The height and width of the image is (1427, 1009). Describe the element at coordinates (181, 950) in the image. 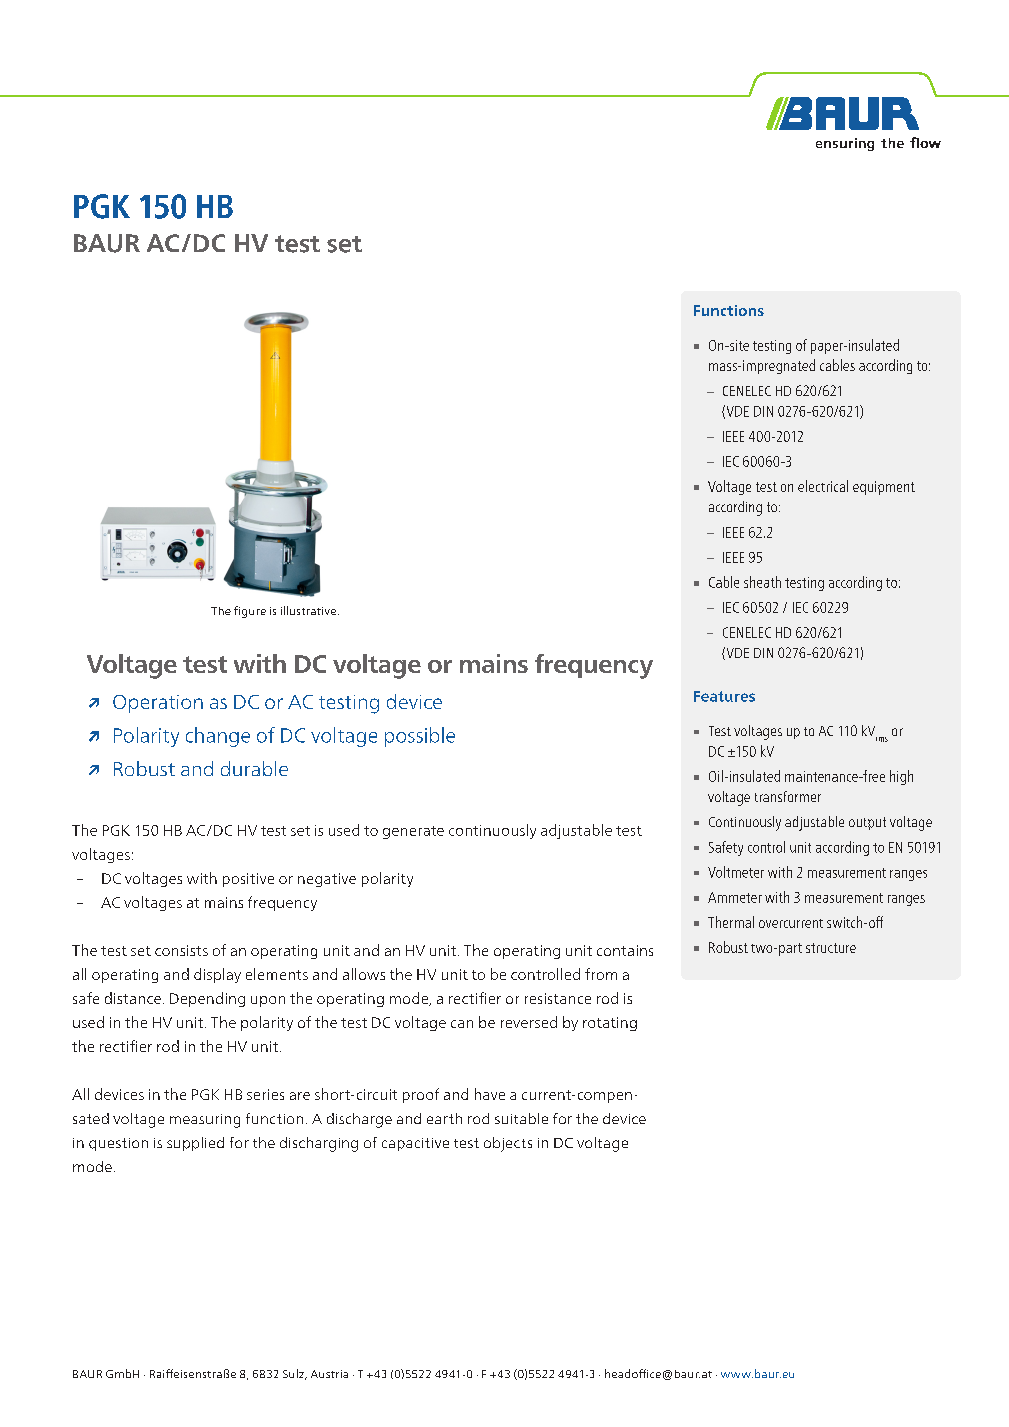

I see `consists` at that location.
